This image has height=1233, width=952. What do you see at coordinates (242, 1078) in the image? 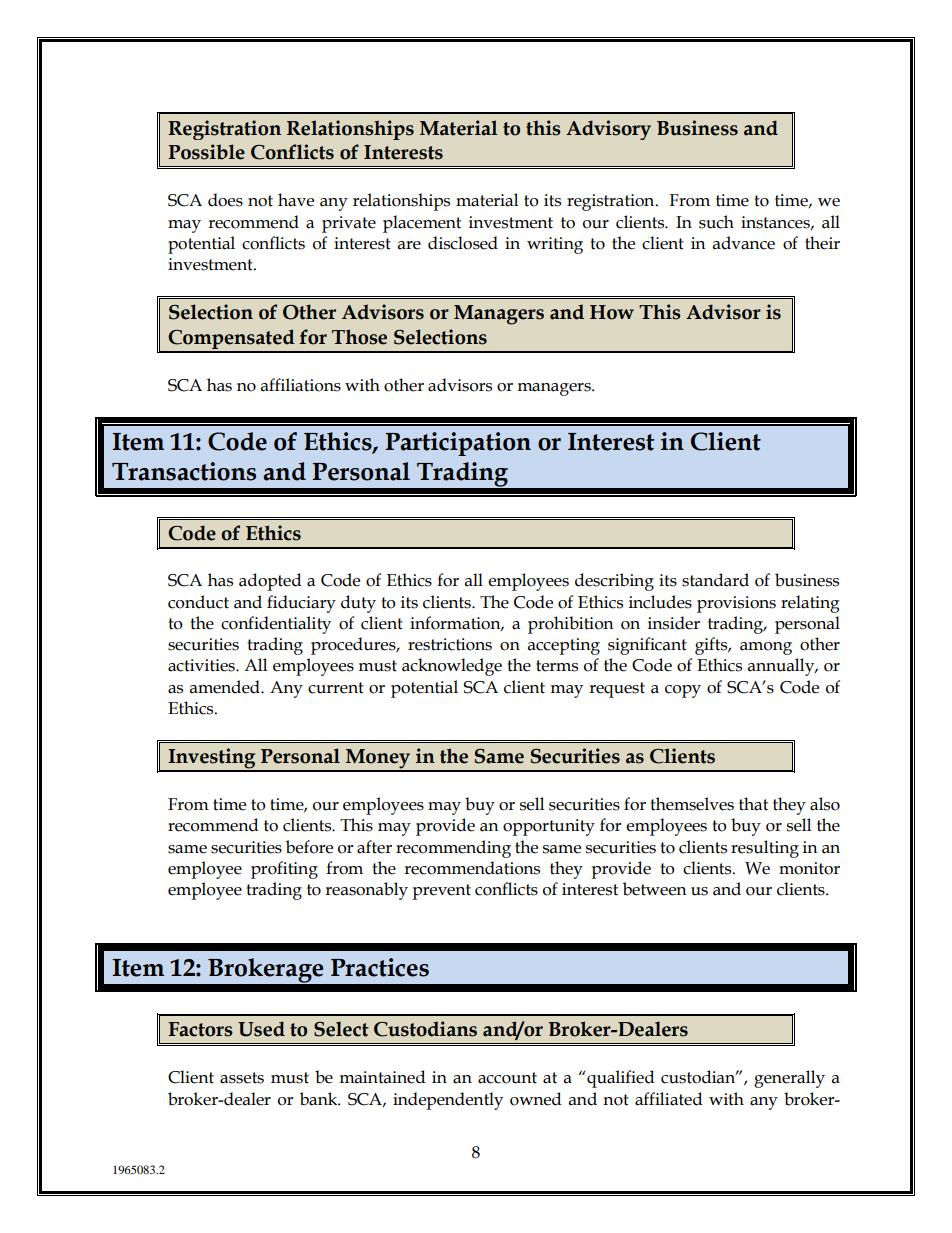
I see `assets` at bounding box center [242, 1078].
